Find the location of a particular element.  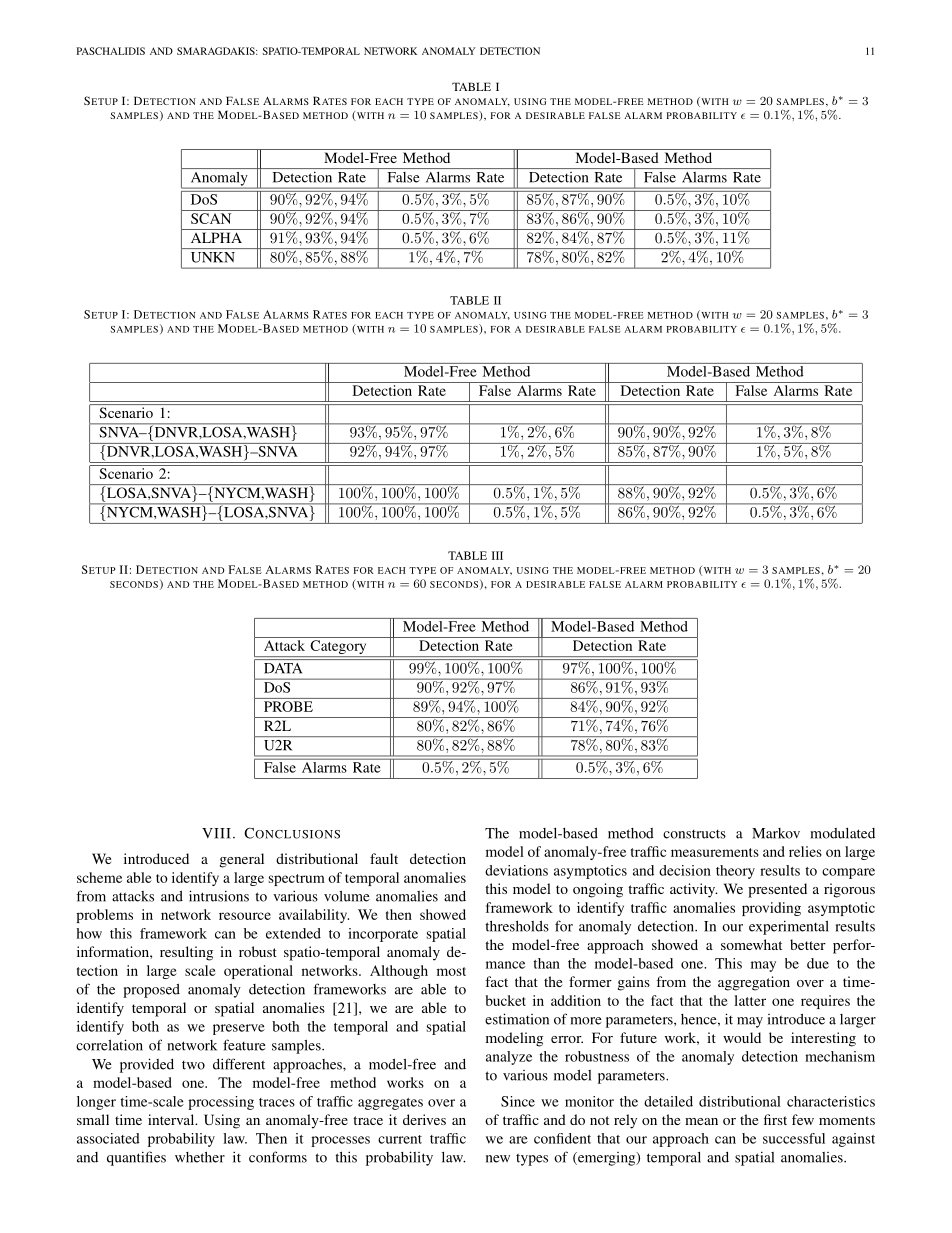

thresholds is located at coordinates (517, 926).
